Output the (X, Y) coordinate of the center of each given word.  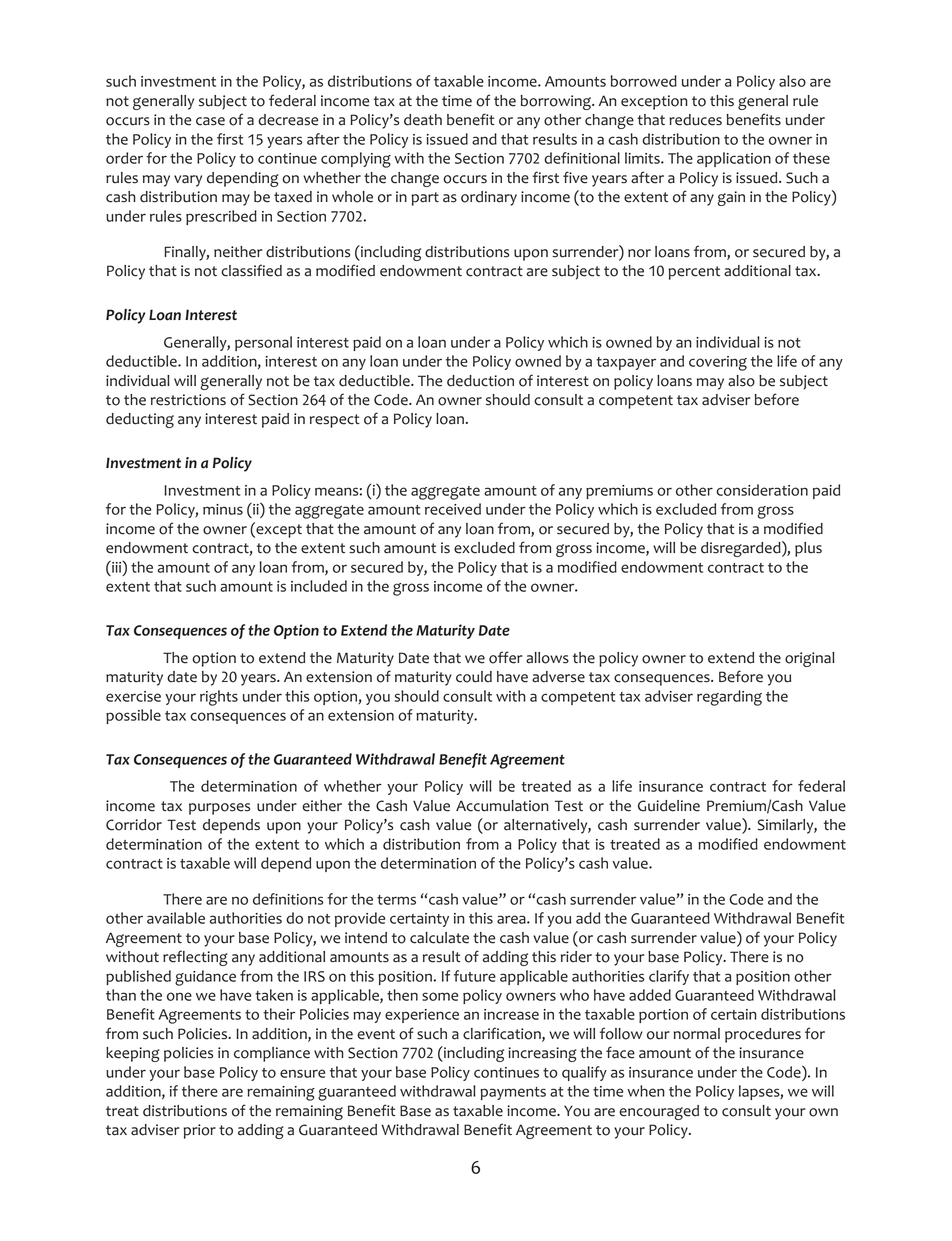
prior (199, 1131)
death (423, 120)
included (319, 586)
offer (506, 657)
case (210, 121)
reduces (695, 120)
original (810, 659)
